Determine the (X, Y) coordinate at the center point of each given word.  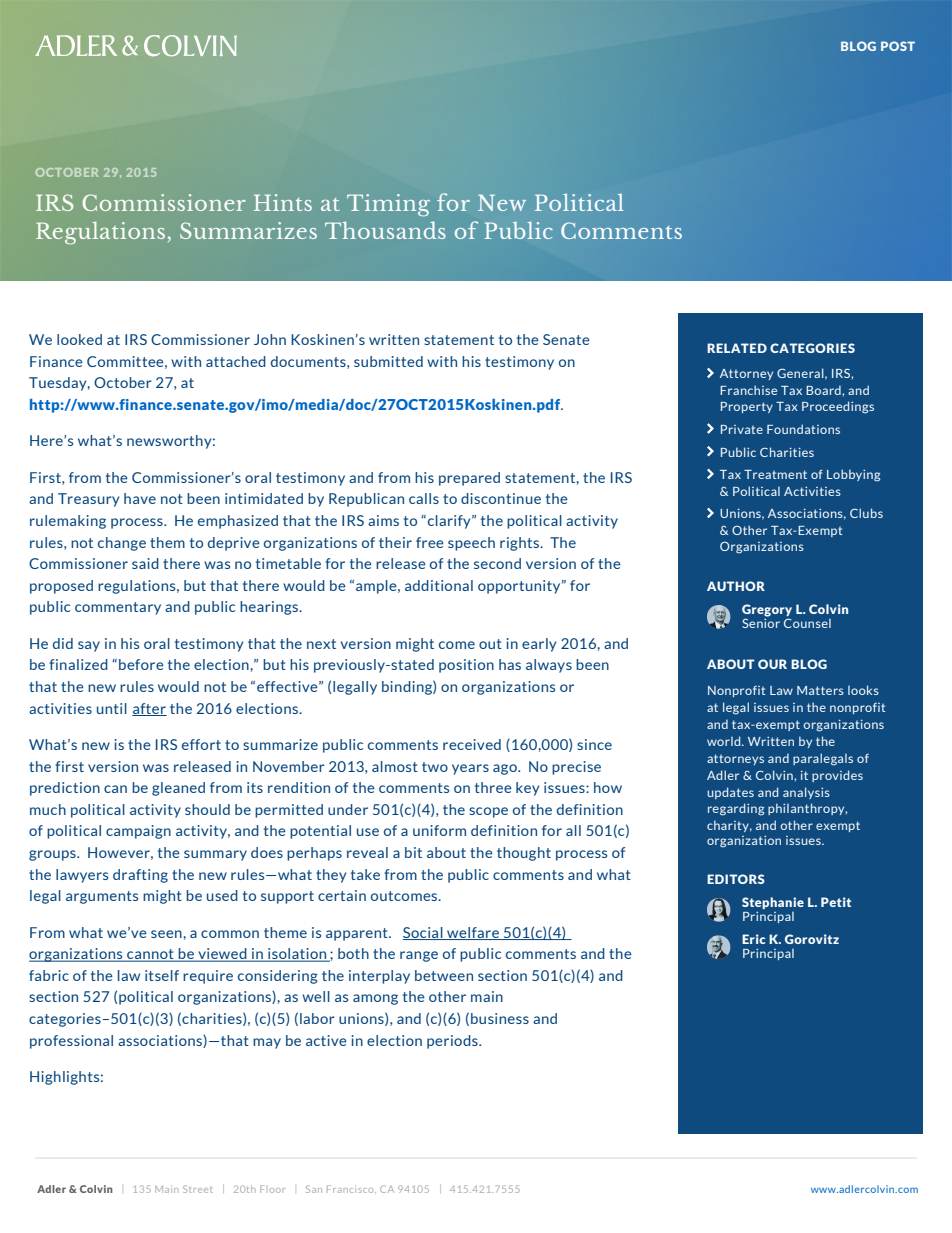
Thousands (385, 230)
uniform (439, 830)
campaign (138, 832)
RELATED (737, 348)
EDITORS (736, 879)
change (122, 544)
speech (471, 544)
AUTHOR (736, 586)
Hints (283, 202)
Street (197, 1189)
